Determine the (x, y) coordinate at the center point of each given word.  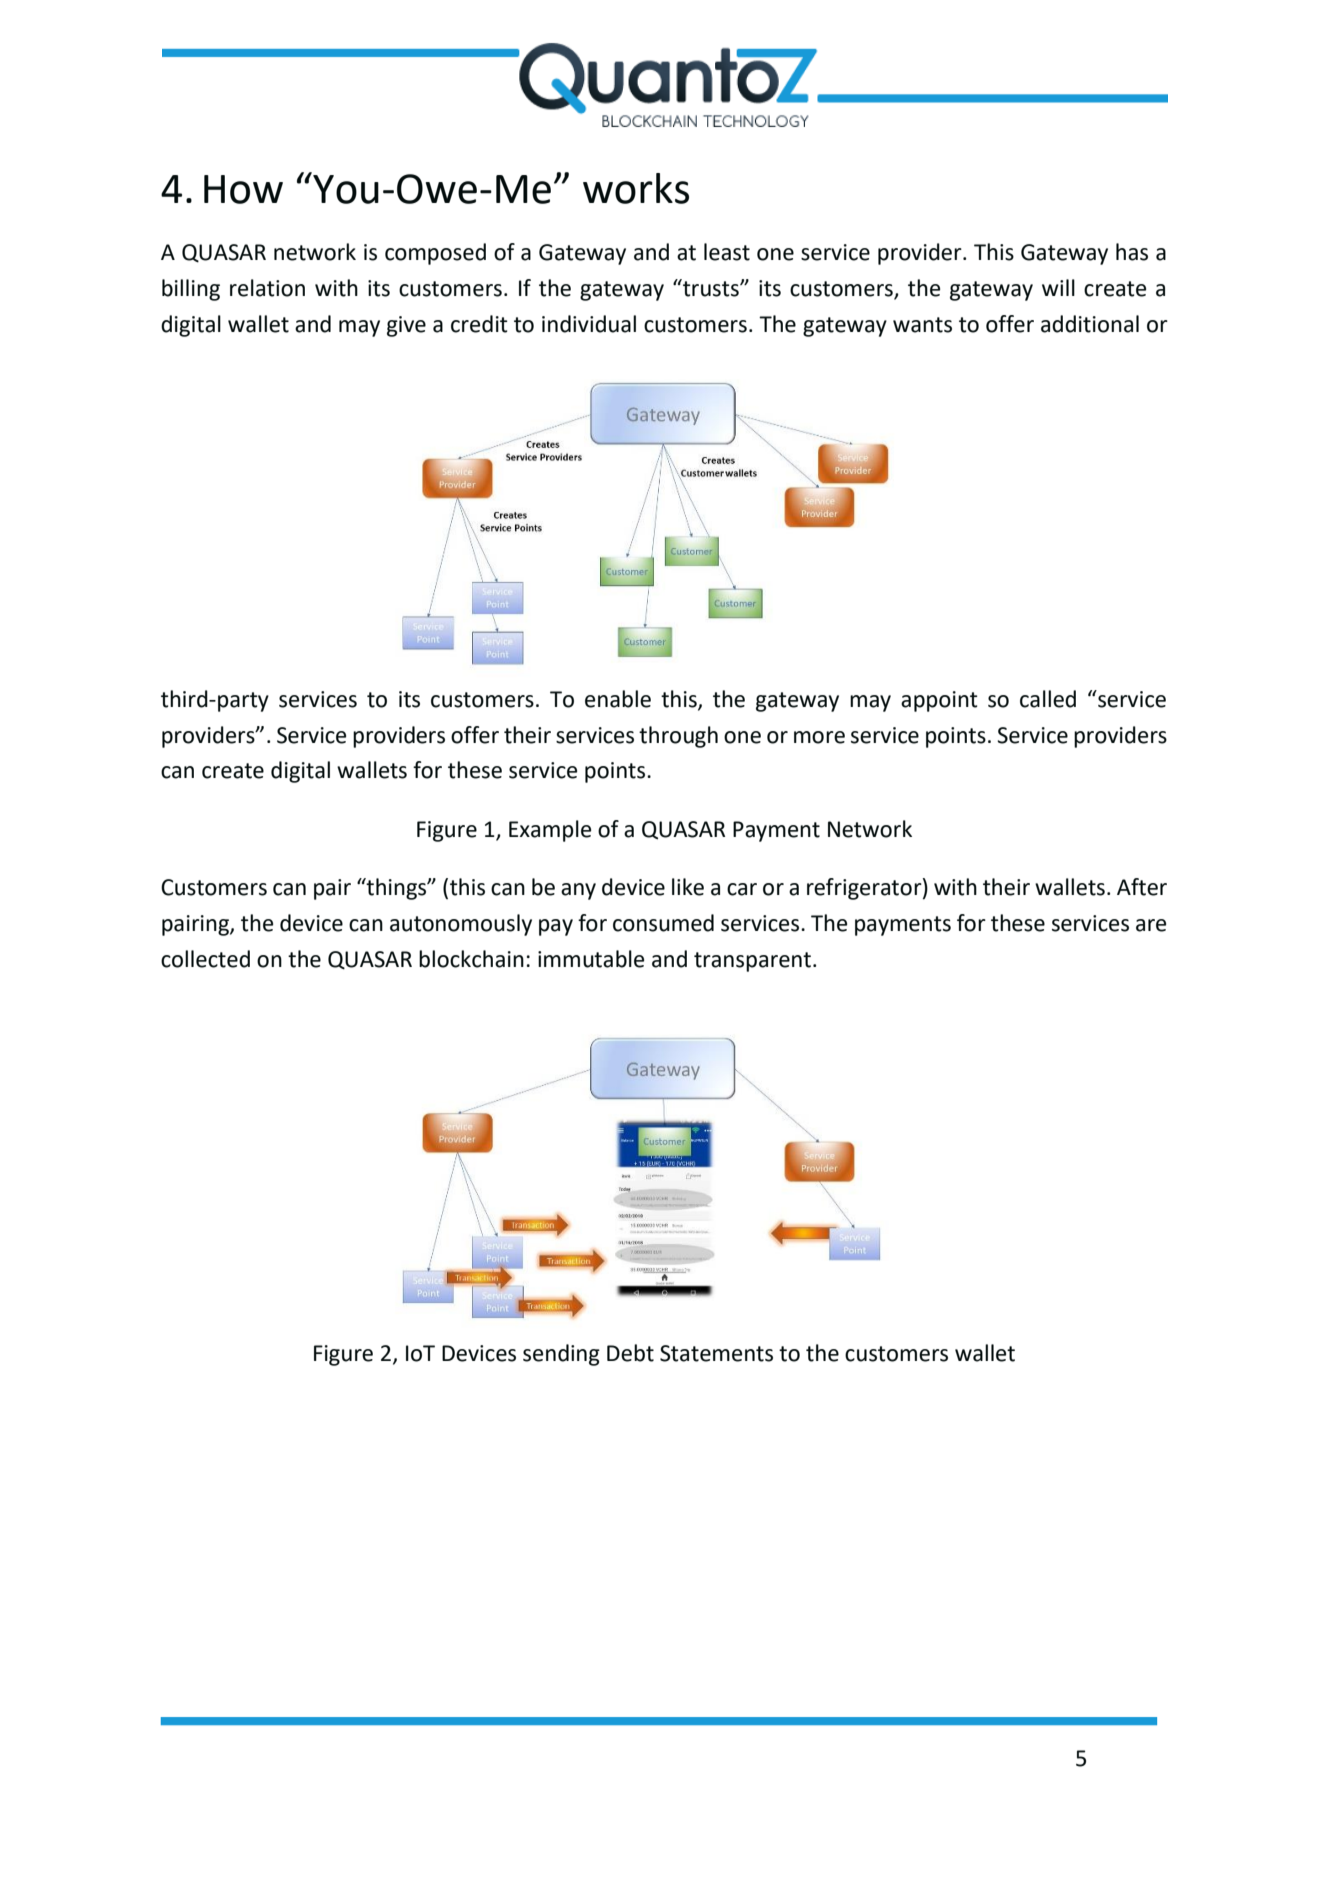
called (1048, 699)
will (1058, 287)
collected (205, 959)
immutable (591, 959)
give (406, 326)
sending (561, 1355)
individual (589, 324)
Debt (630, 1353)
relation (267, 288)
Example (550, 831)
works (636, 188)
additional (1090, 324)
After (1142, 887)
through (678, 737)
